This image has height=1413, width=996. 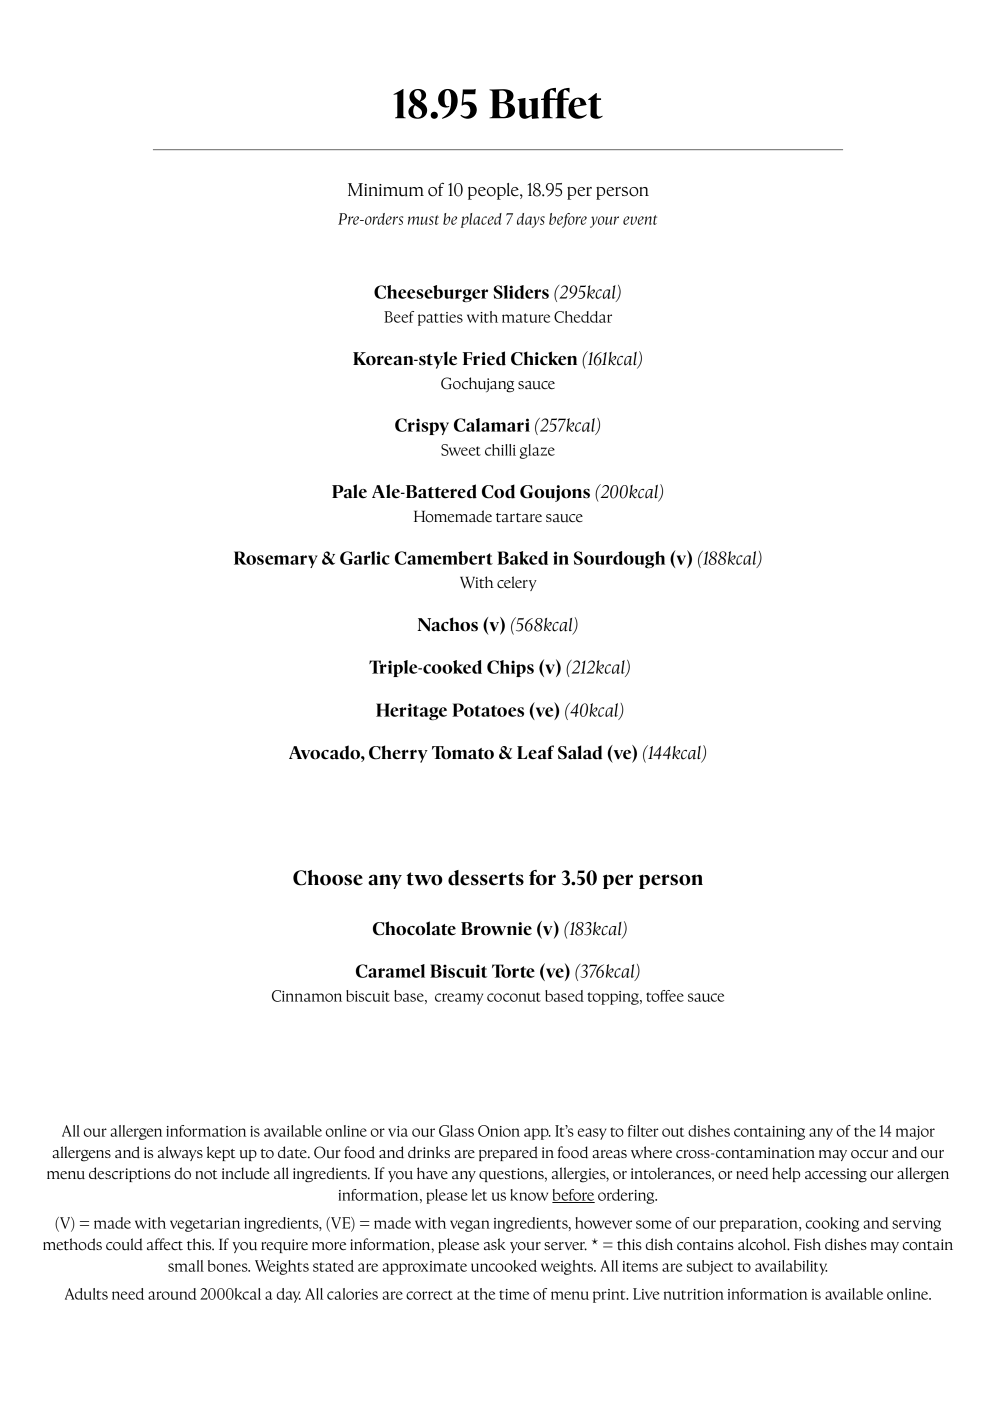 I want to click on small, so click(x=186, y=1266).
